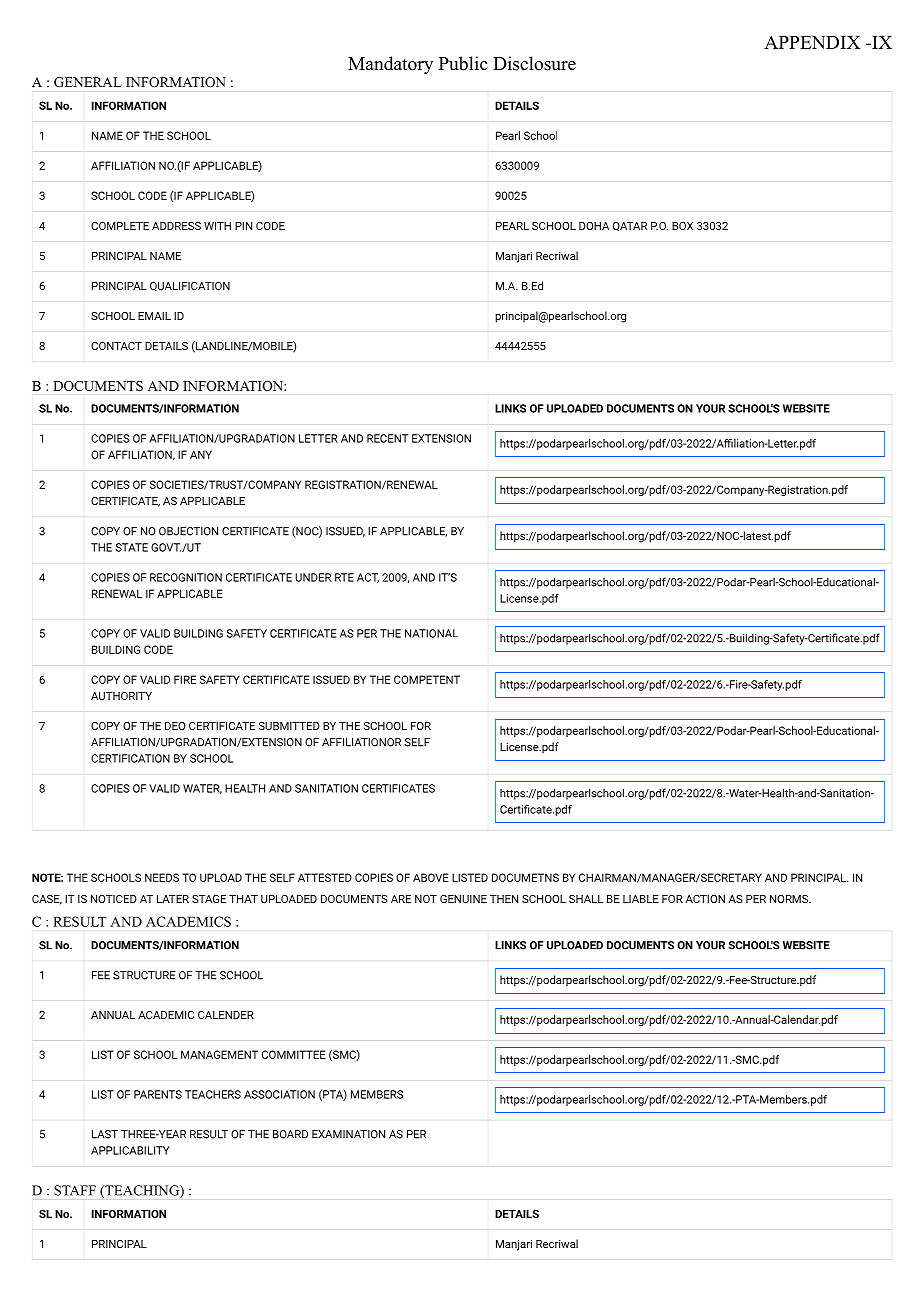 The image size is (924, 1308). What do you see at coordinates (431, 877) in the document?
I see `ABOVE` at bounding box center [431, 877].
